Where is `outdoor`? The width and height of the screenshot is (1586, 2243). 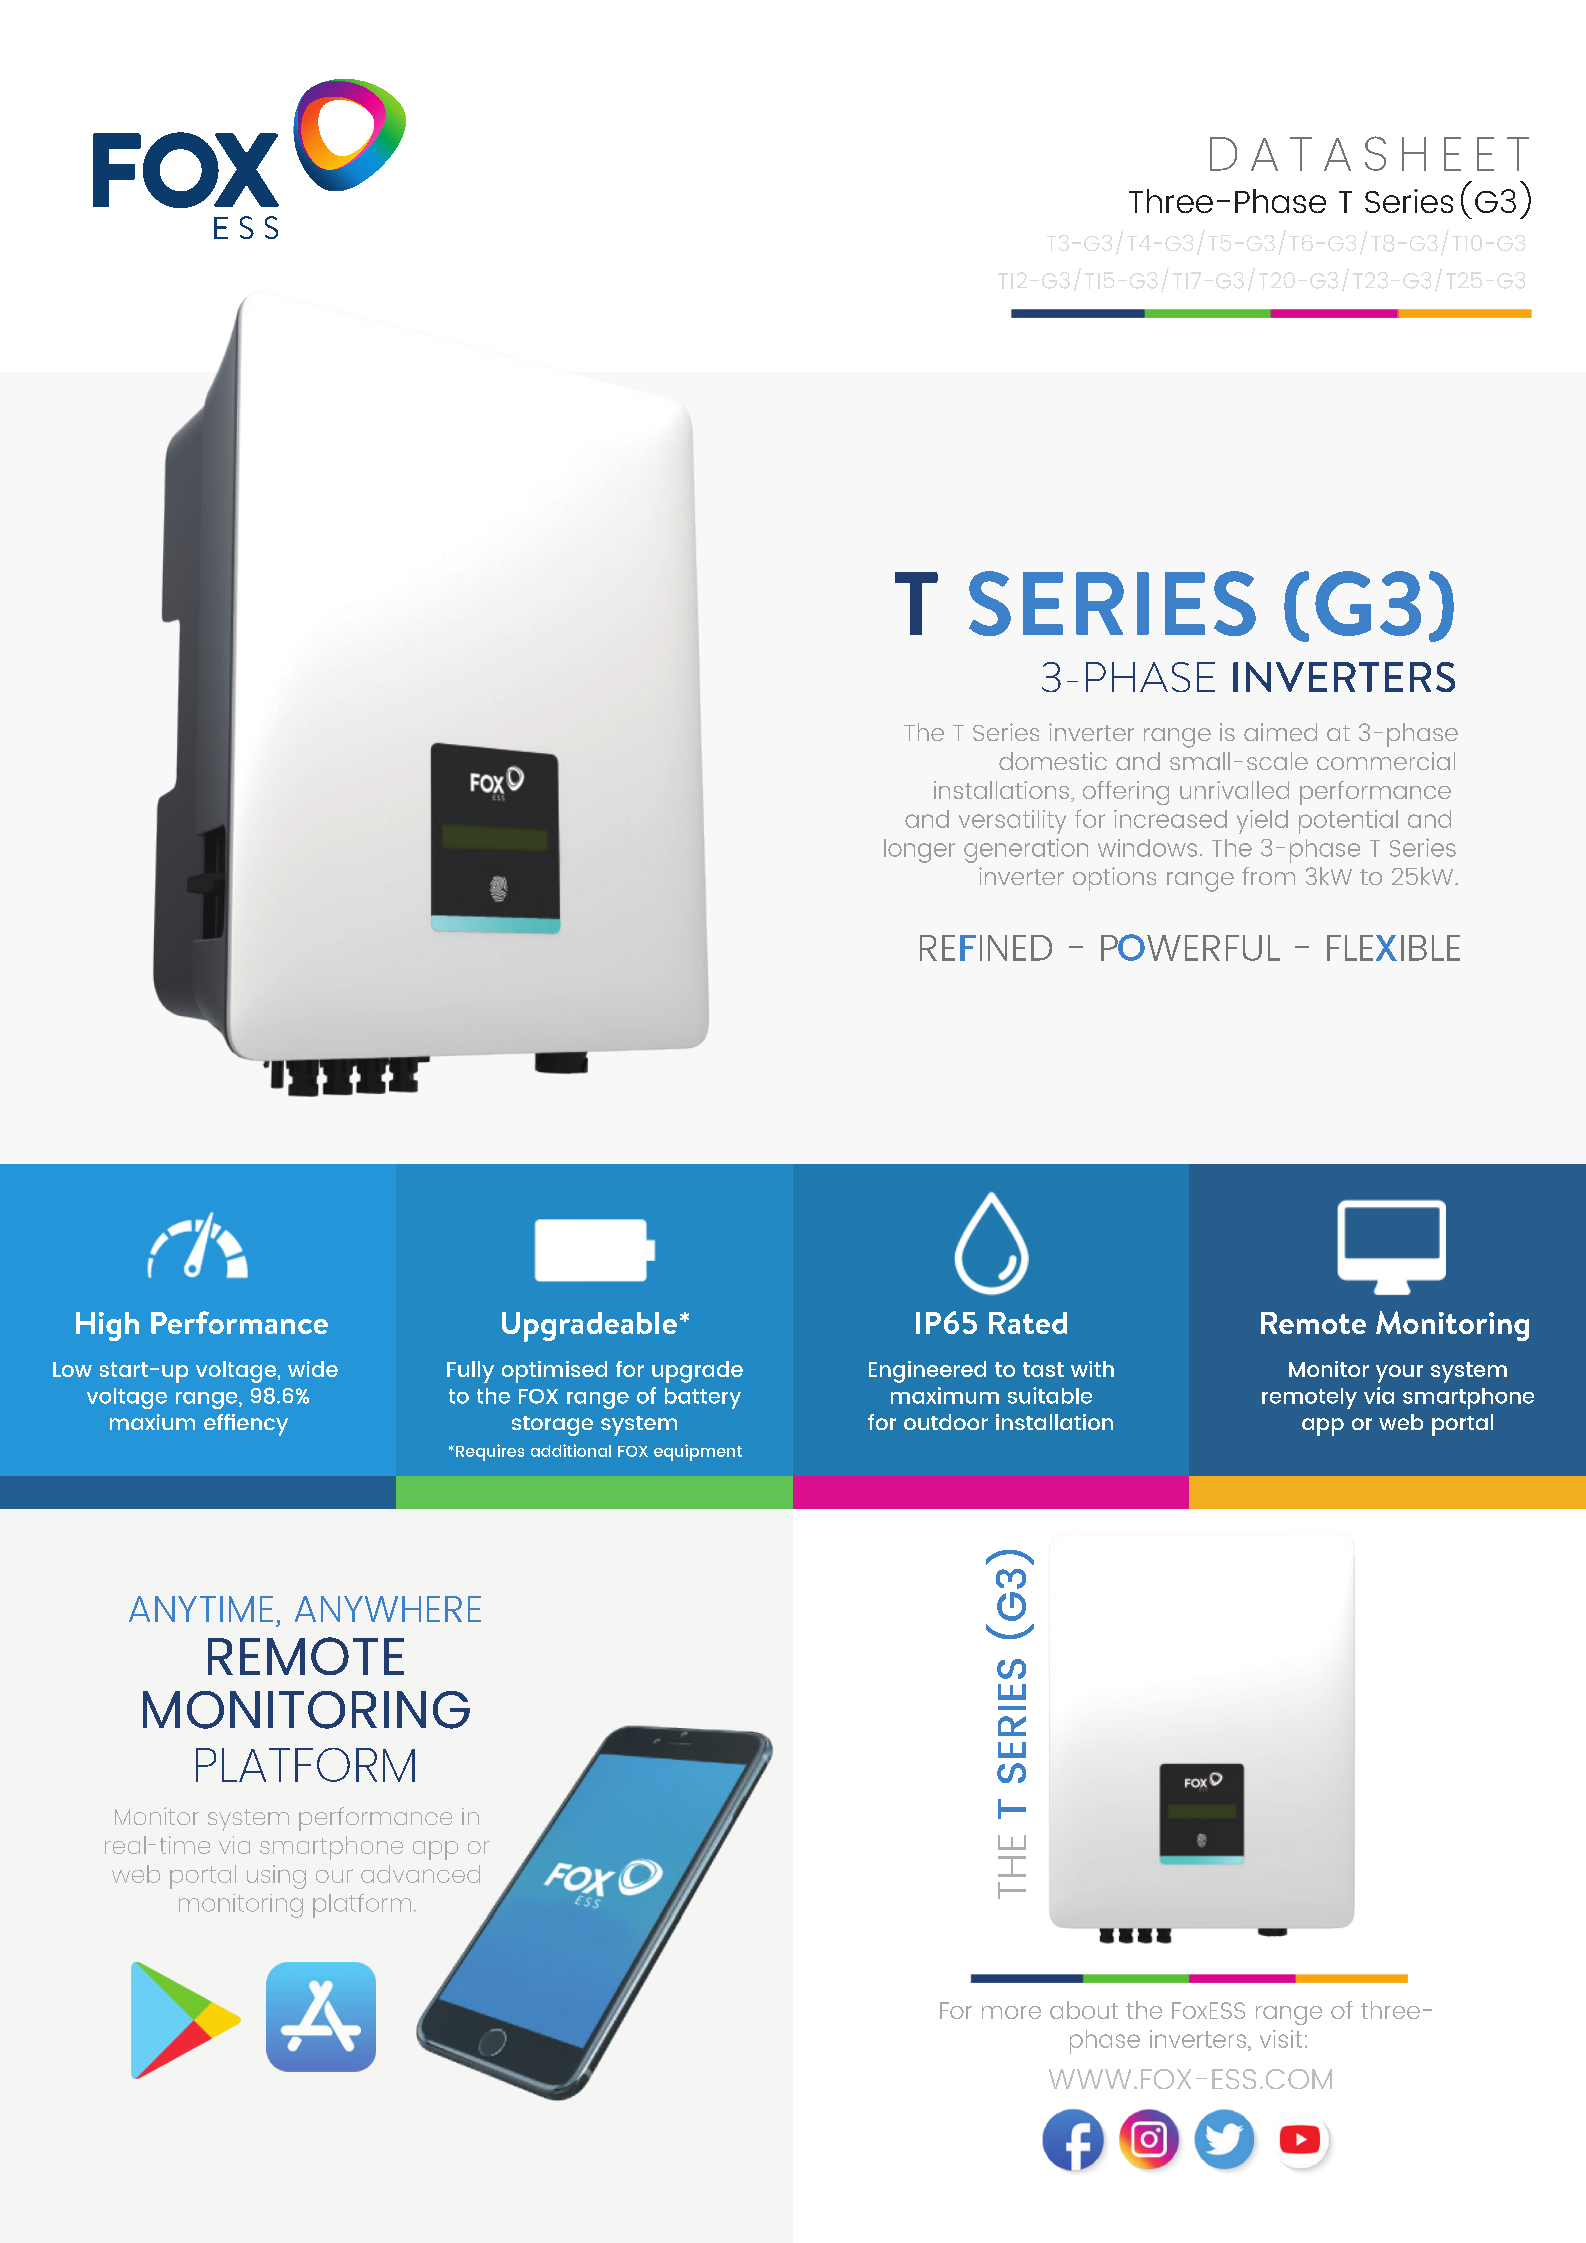 outdoor is located at coordinates (946, 1422).
